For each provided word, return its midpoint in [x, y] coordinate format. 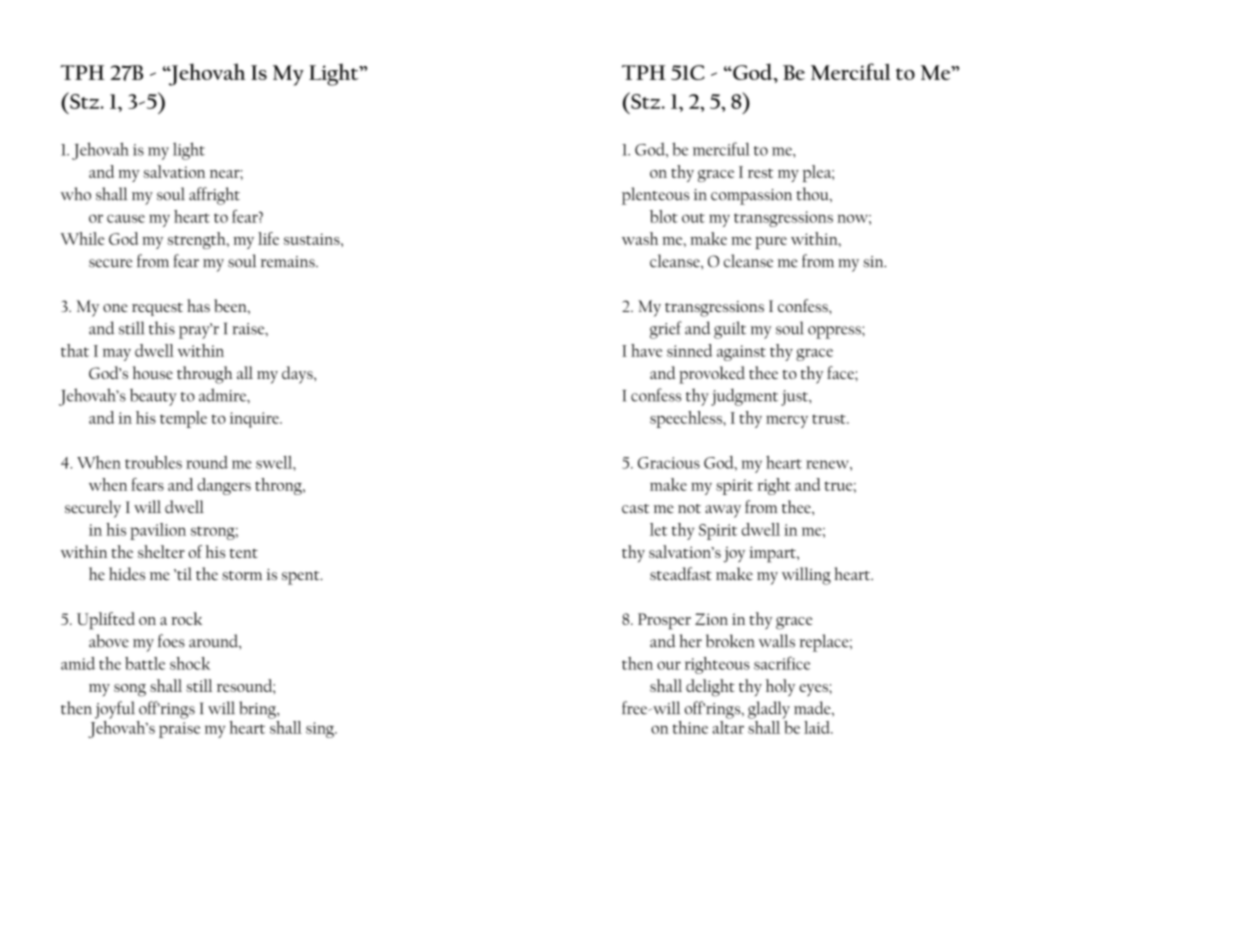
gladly [769, 710]
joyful [115, 710]
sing [321, 730]
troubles [153, 462]
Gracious [669, 463]
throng [279, 486]
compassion [751, 197]
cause [126, 218]
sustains [313, 239]
